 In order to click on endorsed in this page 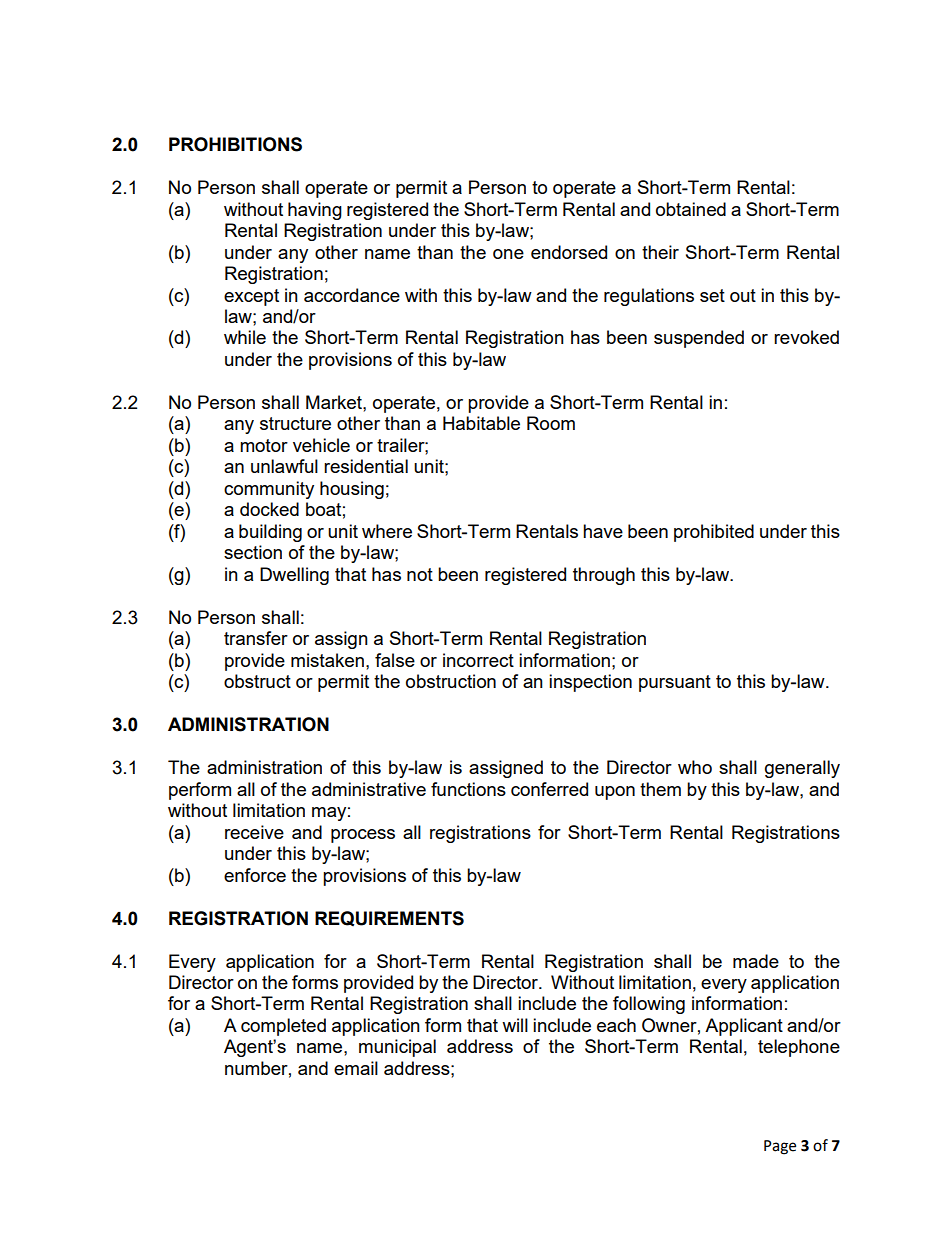, I will do `click(569, 252)`.
